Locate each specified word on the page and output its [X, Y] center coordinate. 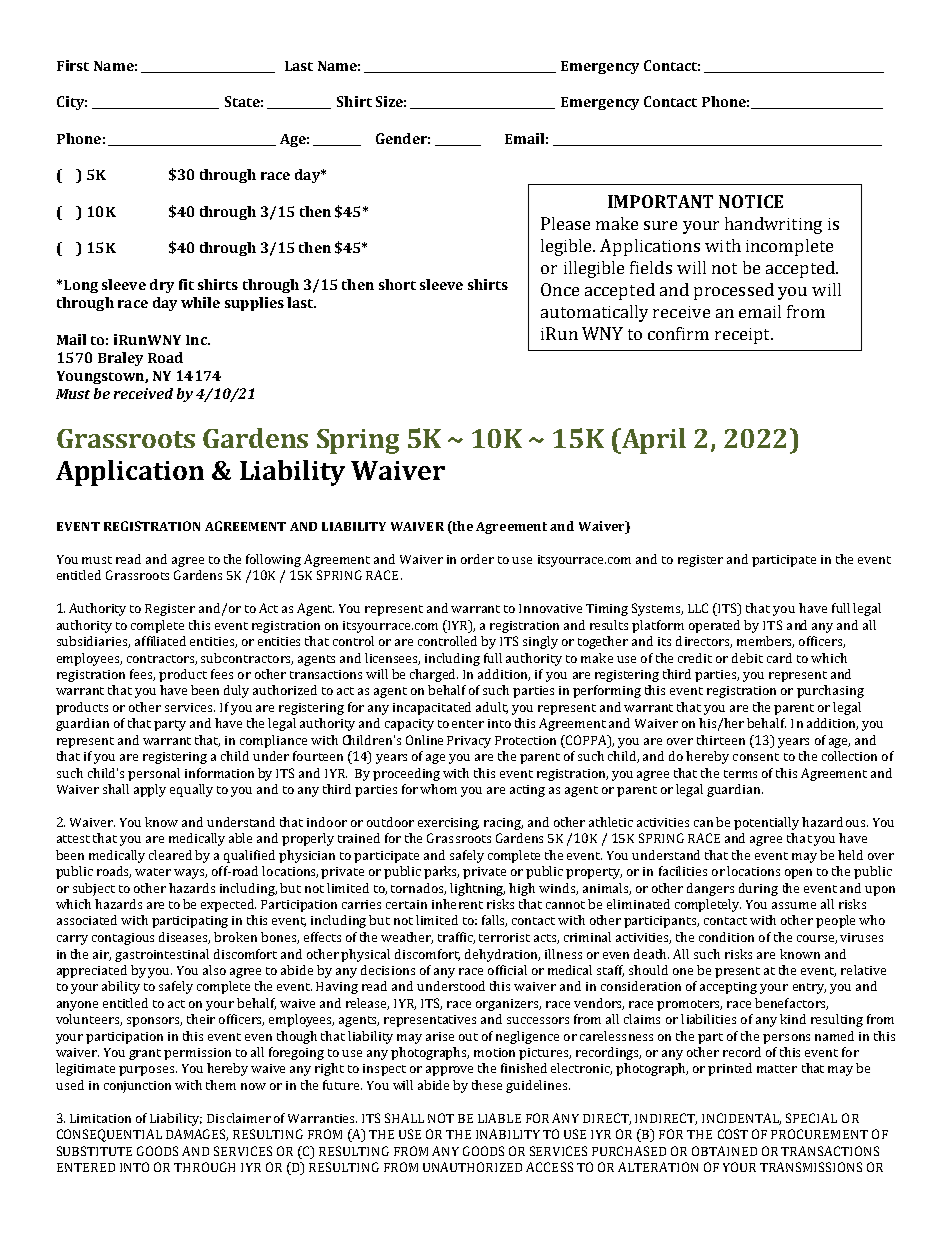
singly [540, 642]
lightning [477, 889]
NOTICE [751, 201]
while [200, 302]
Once [560, 289]
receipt [743, 336]
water [153, 872]
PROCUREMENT [819, 1134]
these [487, 1085]
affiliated [160, 641]
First [73, 65]
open [798, 874]
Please [565, 223]
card [779, 658]
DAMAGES [197, 1135]
